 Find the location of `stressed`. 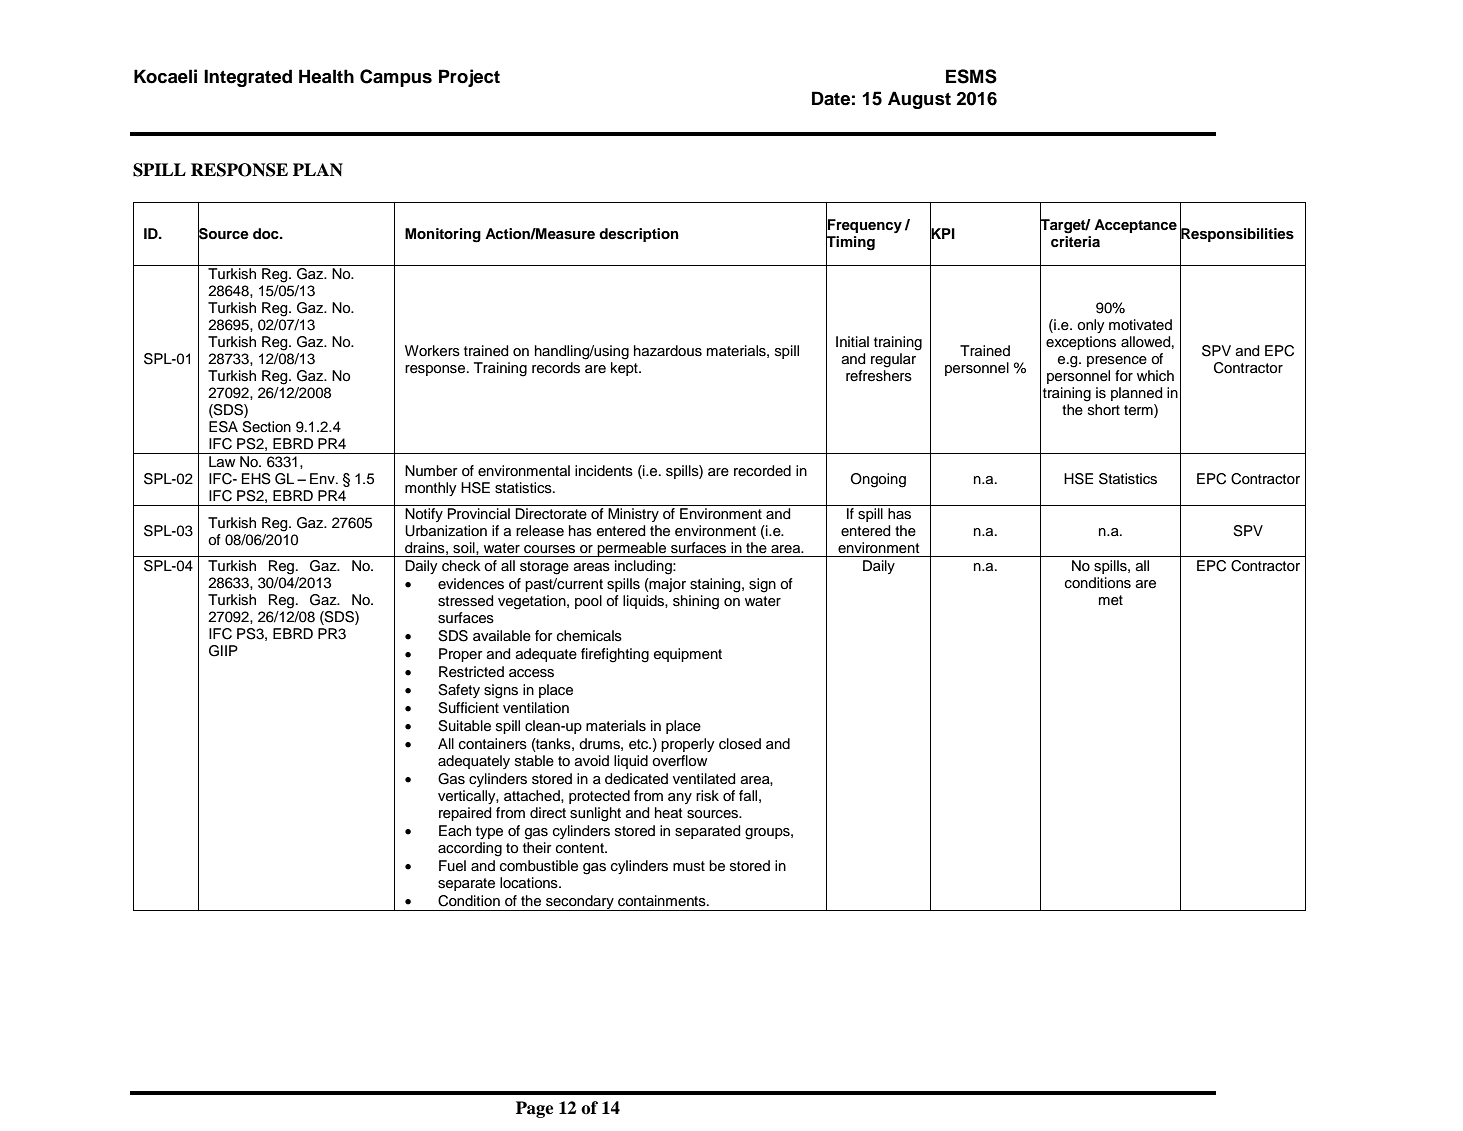

stressed is located at coordinates (466, 601).
